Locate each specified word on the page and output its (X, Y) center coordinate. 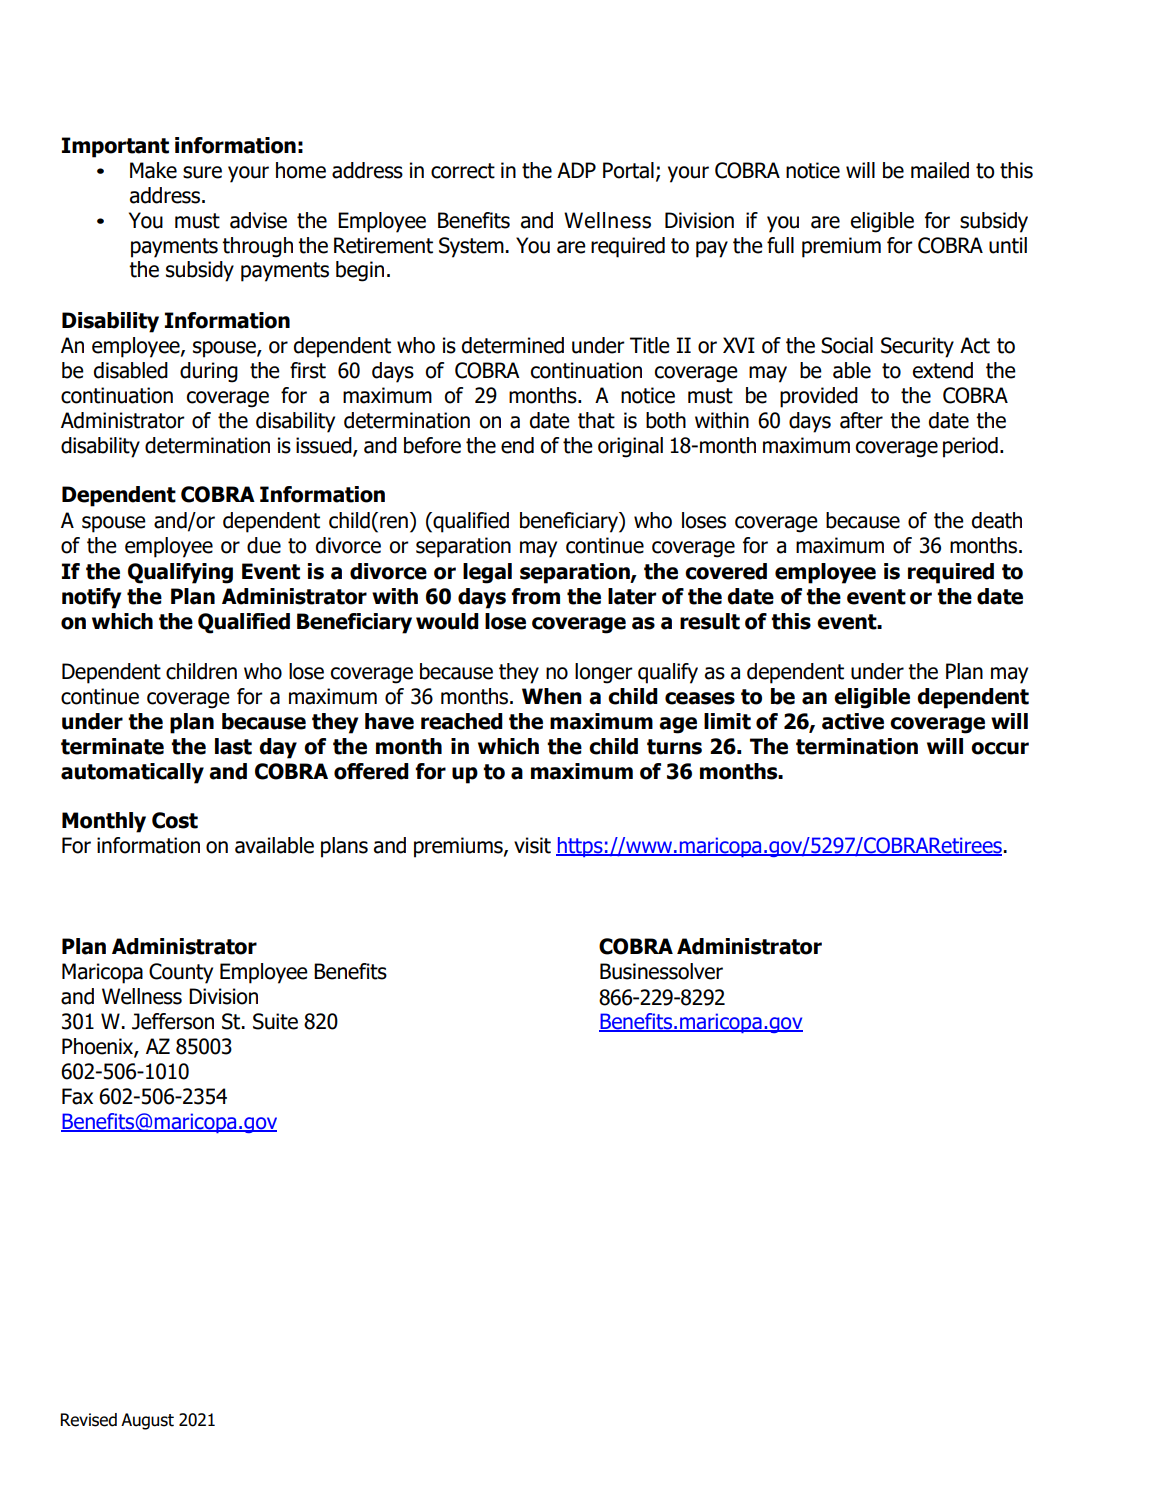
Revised (88, 1420)
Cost (175, 820)
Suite (275, 1021)
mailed (940, 170)
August (147, 1421)
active (853, 721)
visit (532, 845)
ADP (576, 170)
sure (202, 172)
